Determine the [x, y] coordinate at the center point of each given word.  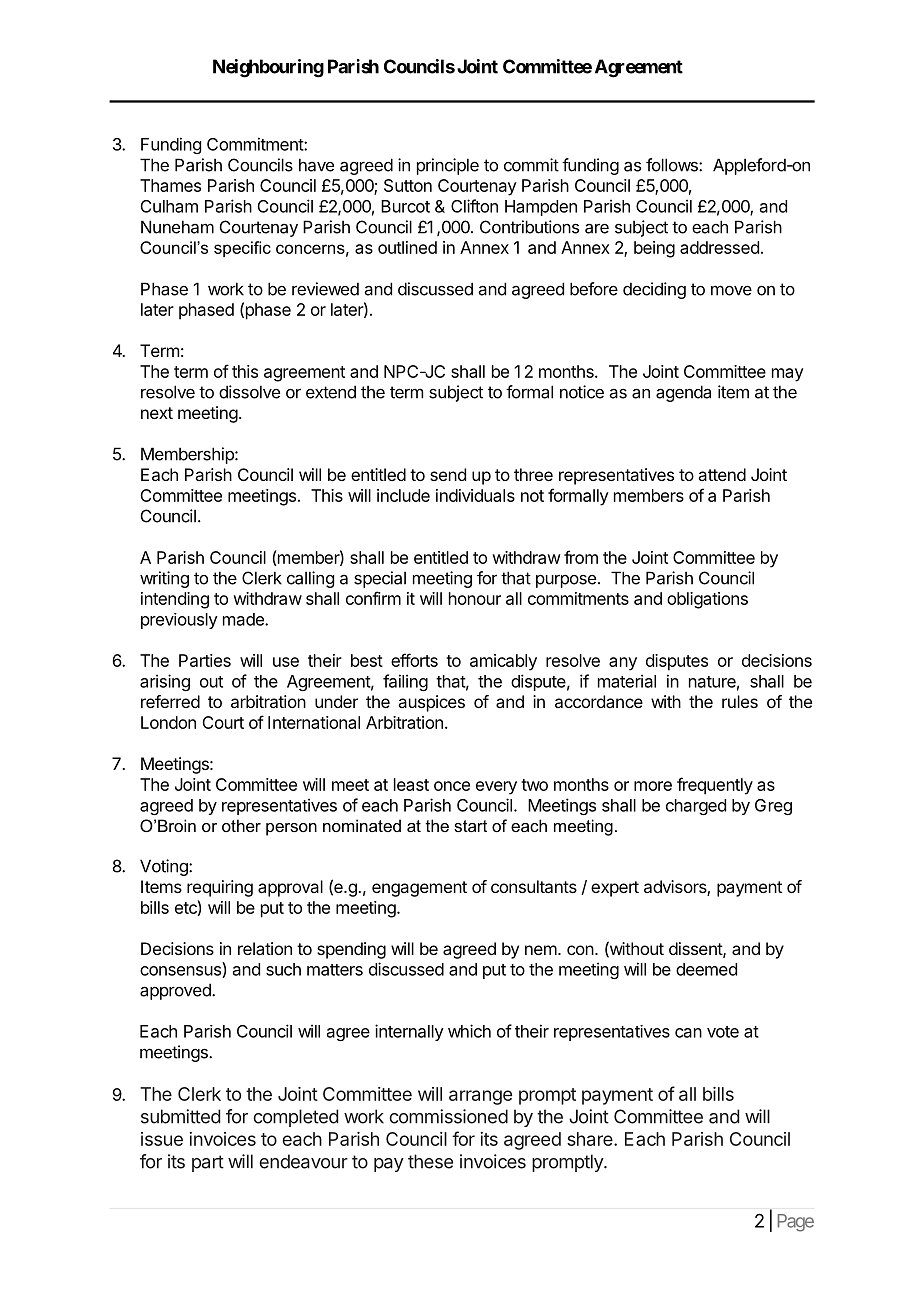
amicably [503, 662]
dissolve [249, 392]
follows [673, 165]
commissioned [448, 1116]
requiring [220, 888]
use [286, 662]
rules [740, 701]
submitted [180, 1116]
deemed [706, 969]
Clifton [474, 206]
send [448, 474]
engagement [419, 889]
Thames [170, 185]
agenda [683, 393]
